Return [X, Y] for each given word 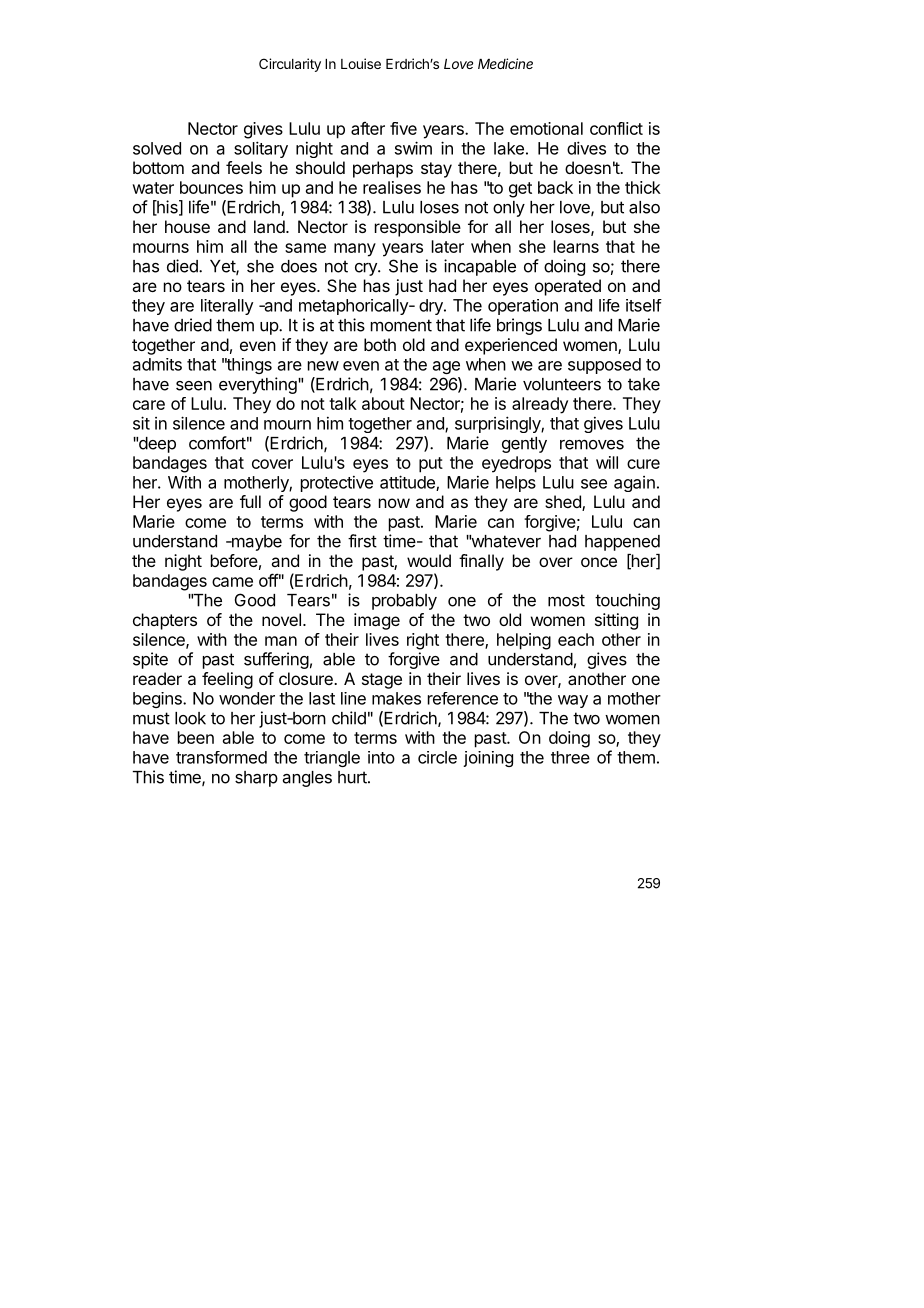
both [380, 344]
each [576, 639]
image [377, 621]
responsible [418, 228]
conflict [616, 128]
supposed [604, 366]
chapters [165, 621]
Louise [361, 63]
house [187, 226]
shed [564, 503]
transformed [221, 757]
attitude [408, 483]
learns [576, 246]
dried [193, 325]
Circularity [290, 65]
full [250, 501]
